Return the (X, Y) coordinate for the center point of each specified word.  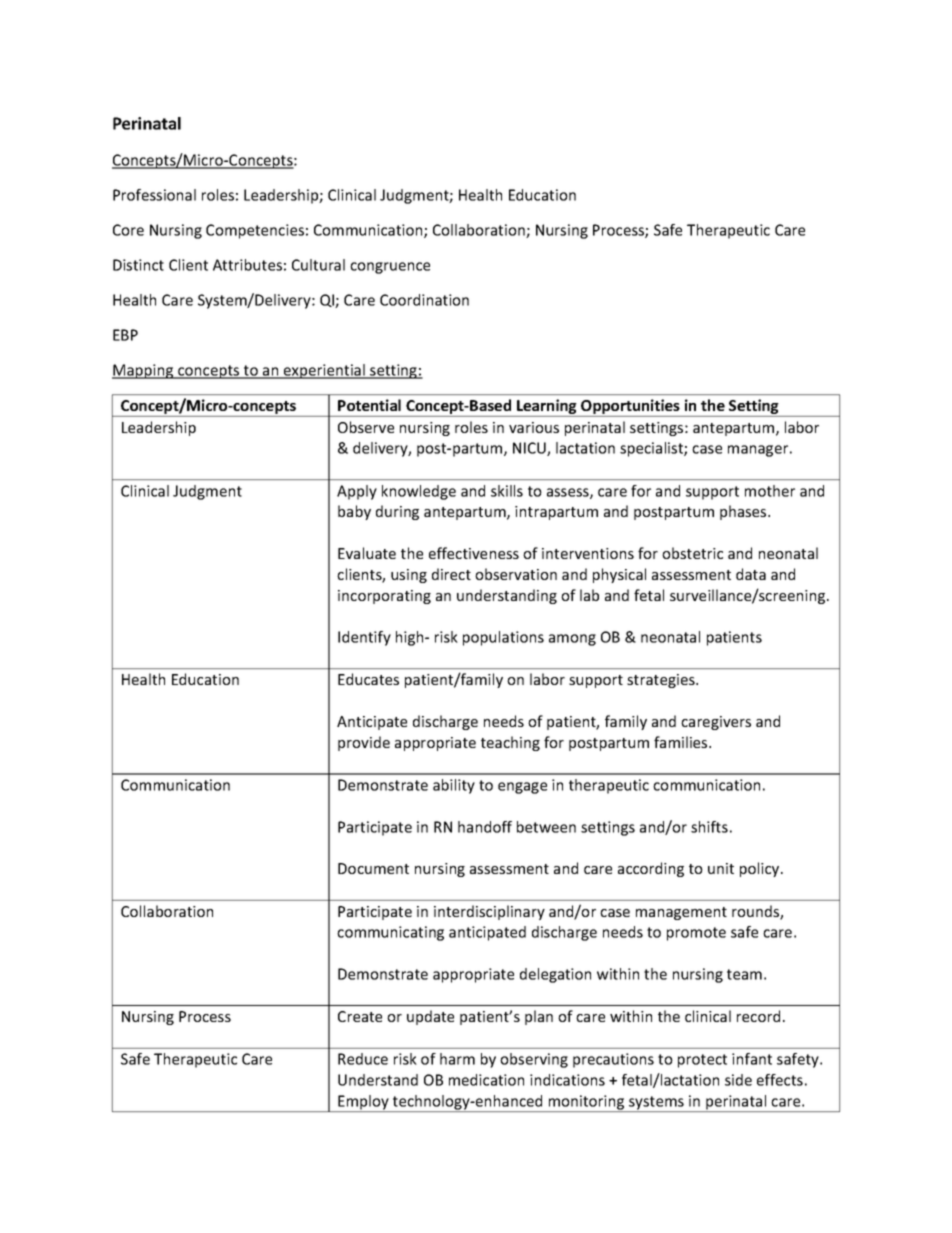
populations (503, 638)
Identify (364, 638)
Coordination (424, 300)
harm (457, 1059)
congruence (390, 268)
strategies (662, 681)
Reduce (363, 1059)
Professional (154, 195)
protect (702, 1061)
